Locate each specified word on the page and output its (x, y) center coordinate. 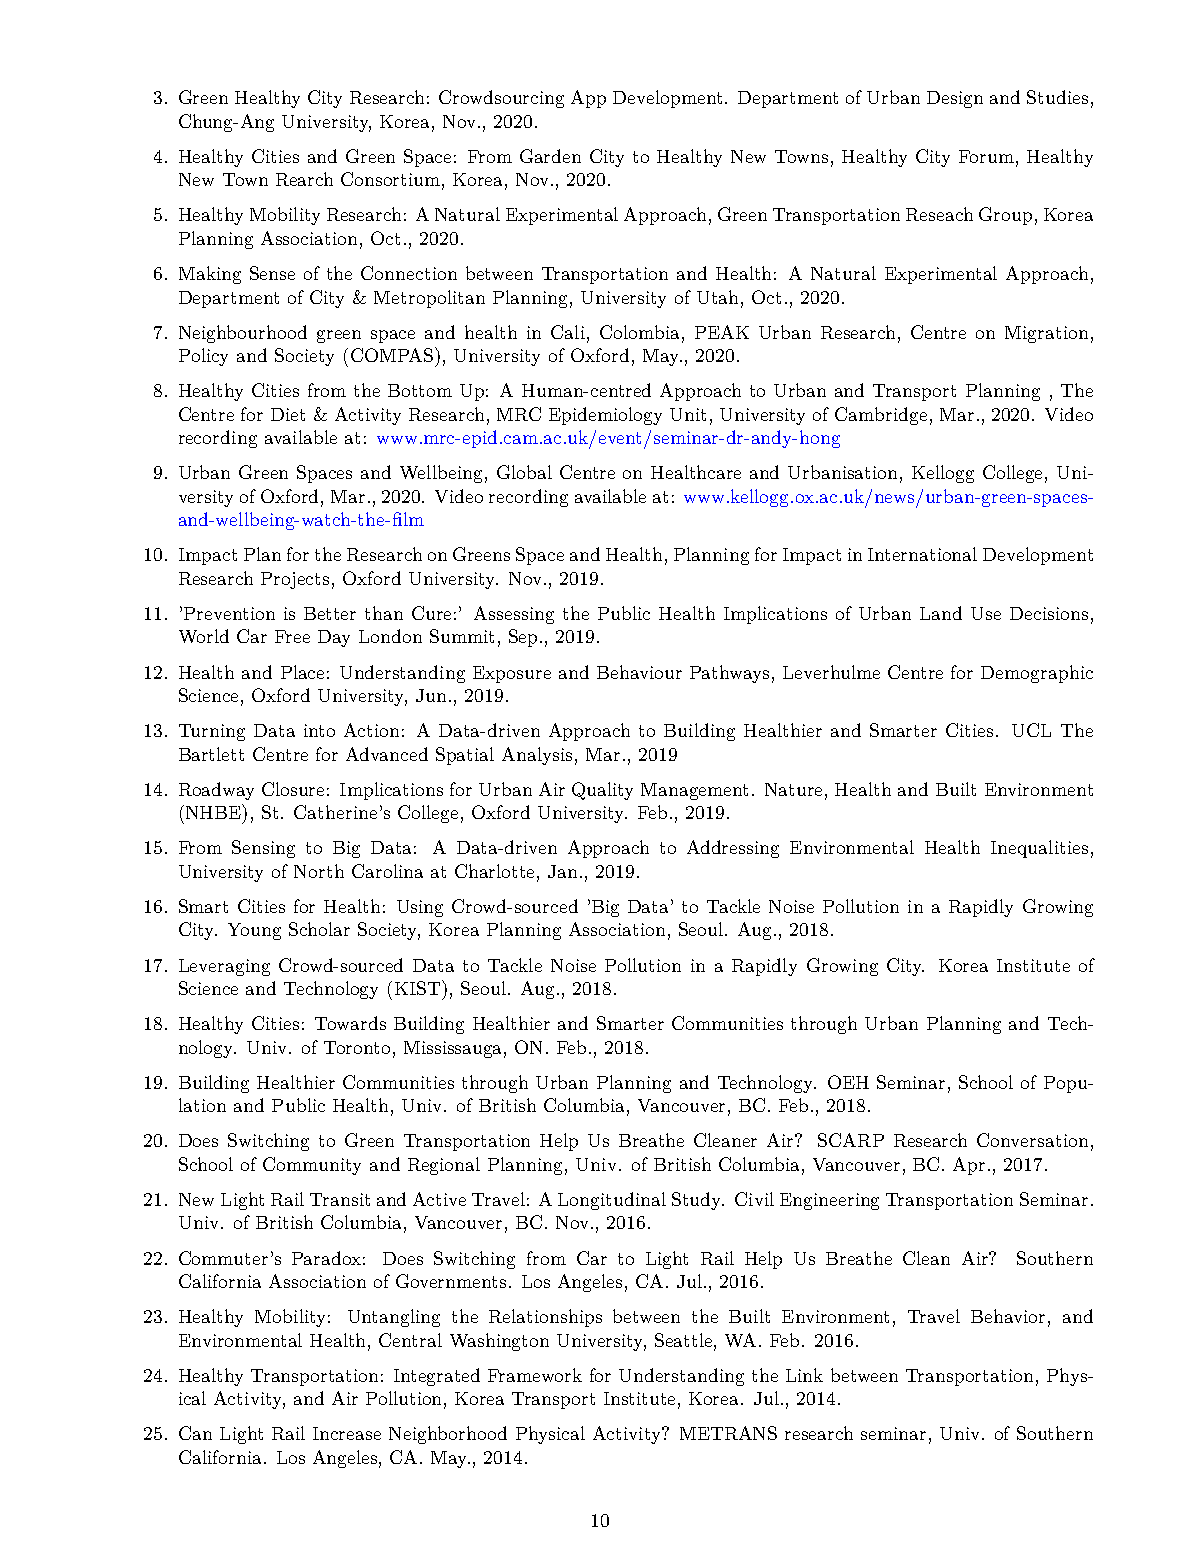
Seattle (685, 1341)
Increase (347, 1433)
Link (804, 1375)
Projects (295, 580)
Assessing (514, 615)
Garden (550, 156)
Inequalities (1039, 849)
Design (955, 99)
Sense (272, 273)
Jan (564, 871)
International (922, 554)
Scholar (319, 929)
